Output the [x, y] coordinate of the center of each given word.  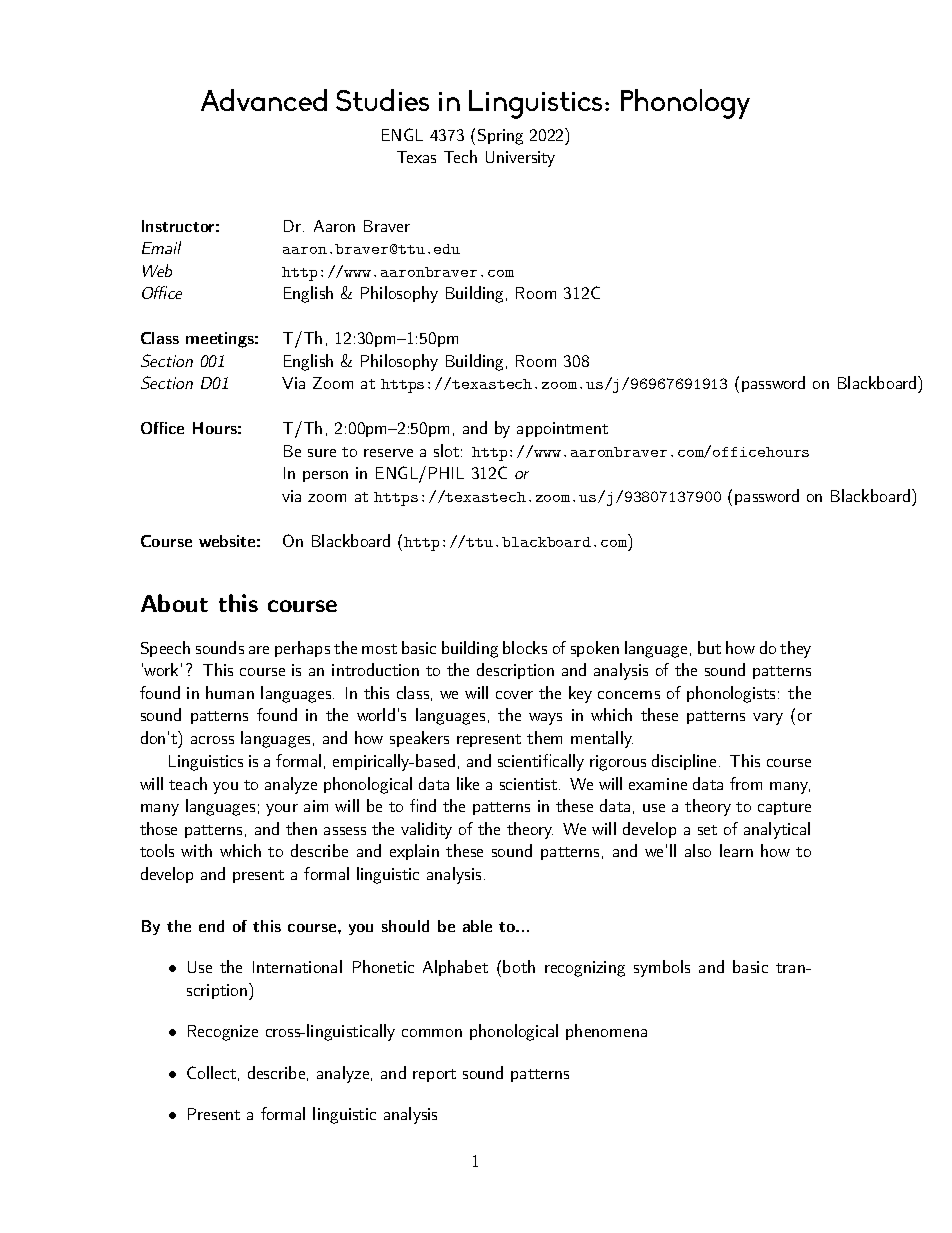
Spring [500, 137]
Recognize [223, 1033]
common [432, 1033]
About [174, 603]
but [709, 647]
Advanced [264, 100]
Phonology [685, 104]
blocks [525, 647]
